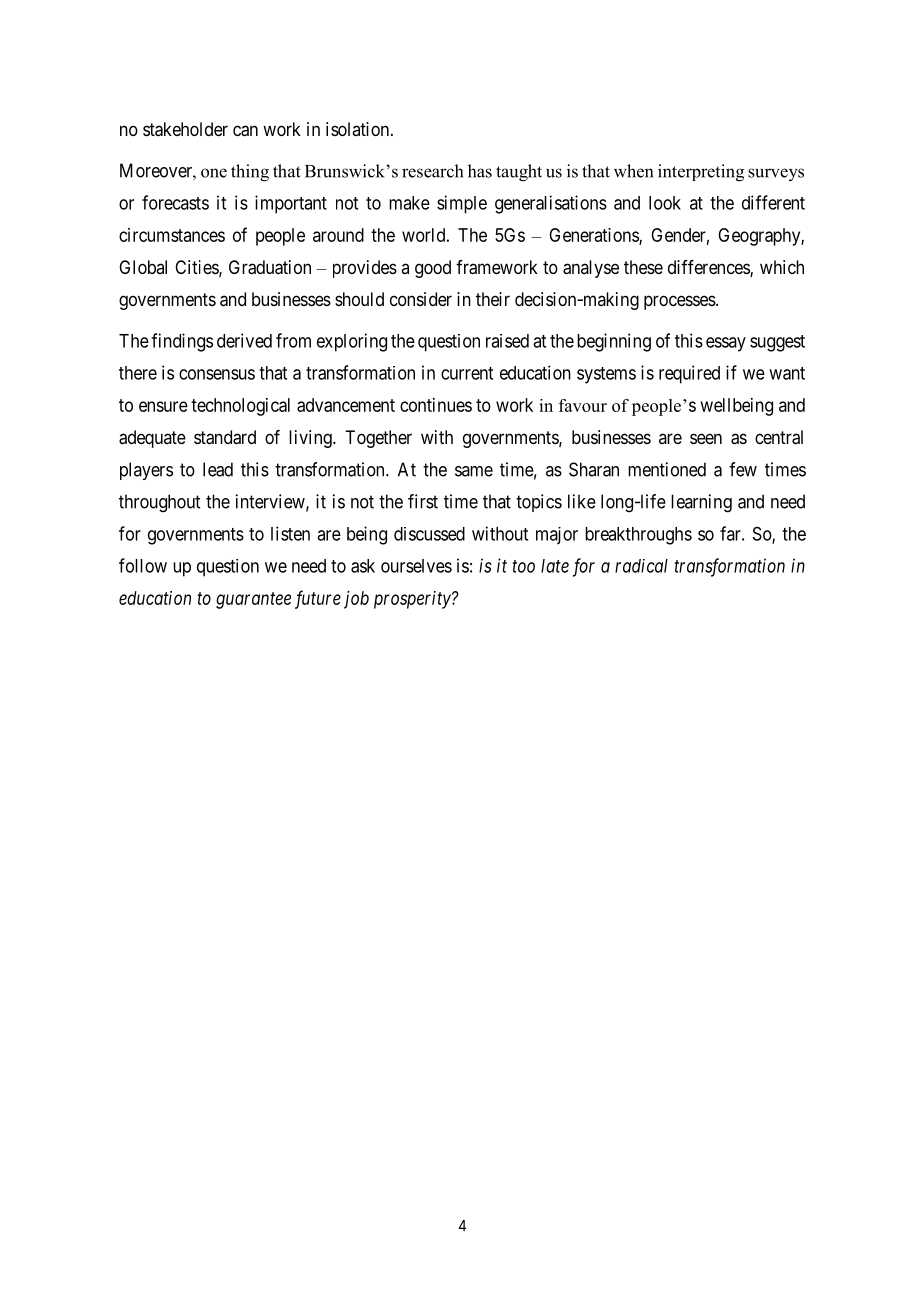 The image size is (924, 1308). What do you see at coordinates (217, 374) in the screenshot?
I see `consensus` at bounding box center [217, 374].
